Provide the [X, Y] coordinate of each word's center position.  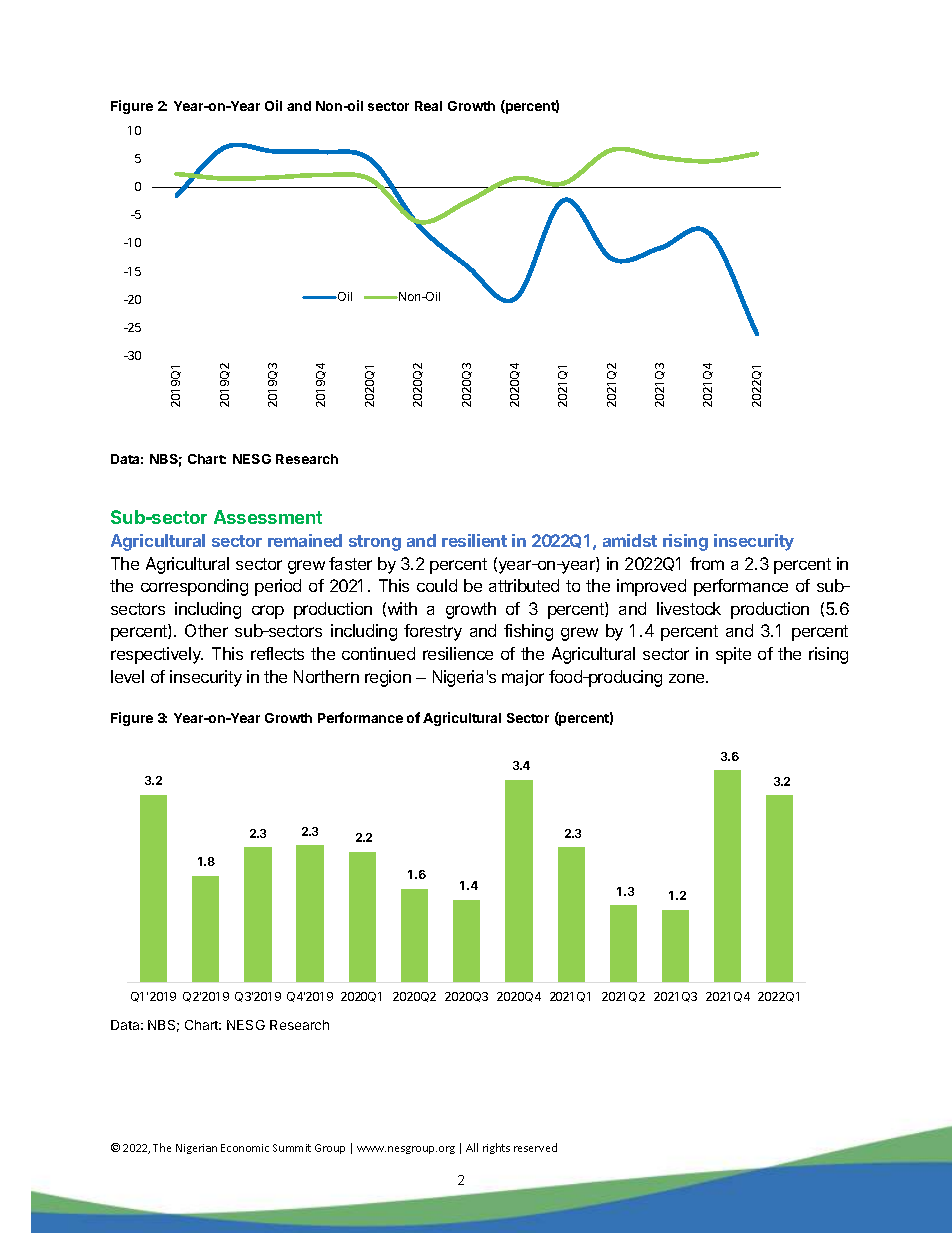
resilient [474, 540]
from [707, 563]
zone [688, 678]
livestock [689, 608]
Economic [245, 1148]
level [127, 676]
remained [305, 540]
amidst [630, 540]
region [388, 678]
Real [428, 106]
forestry [433, 632]
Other [206, 630]
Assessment [268, 517]
